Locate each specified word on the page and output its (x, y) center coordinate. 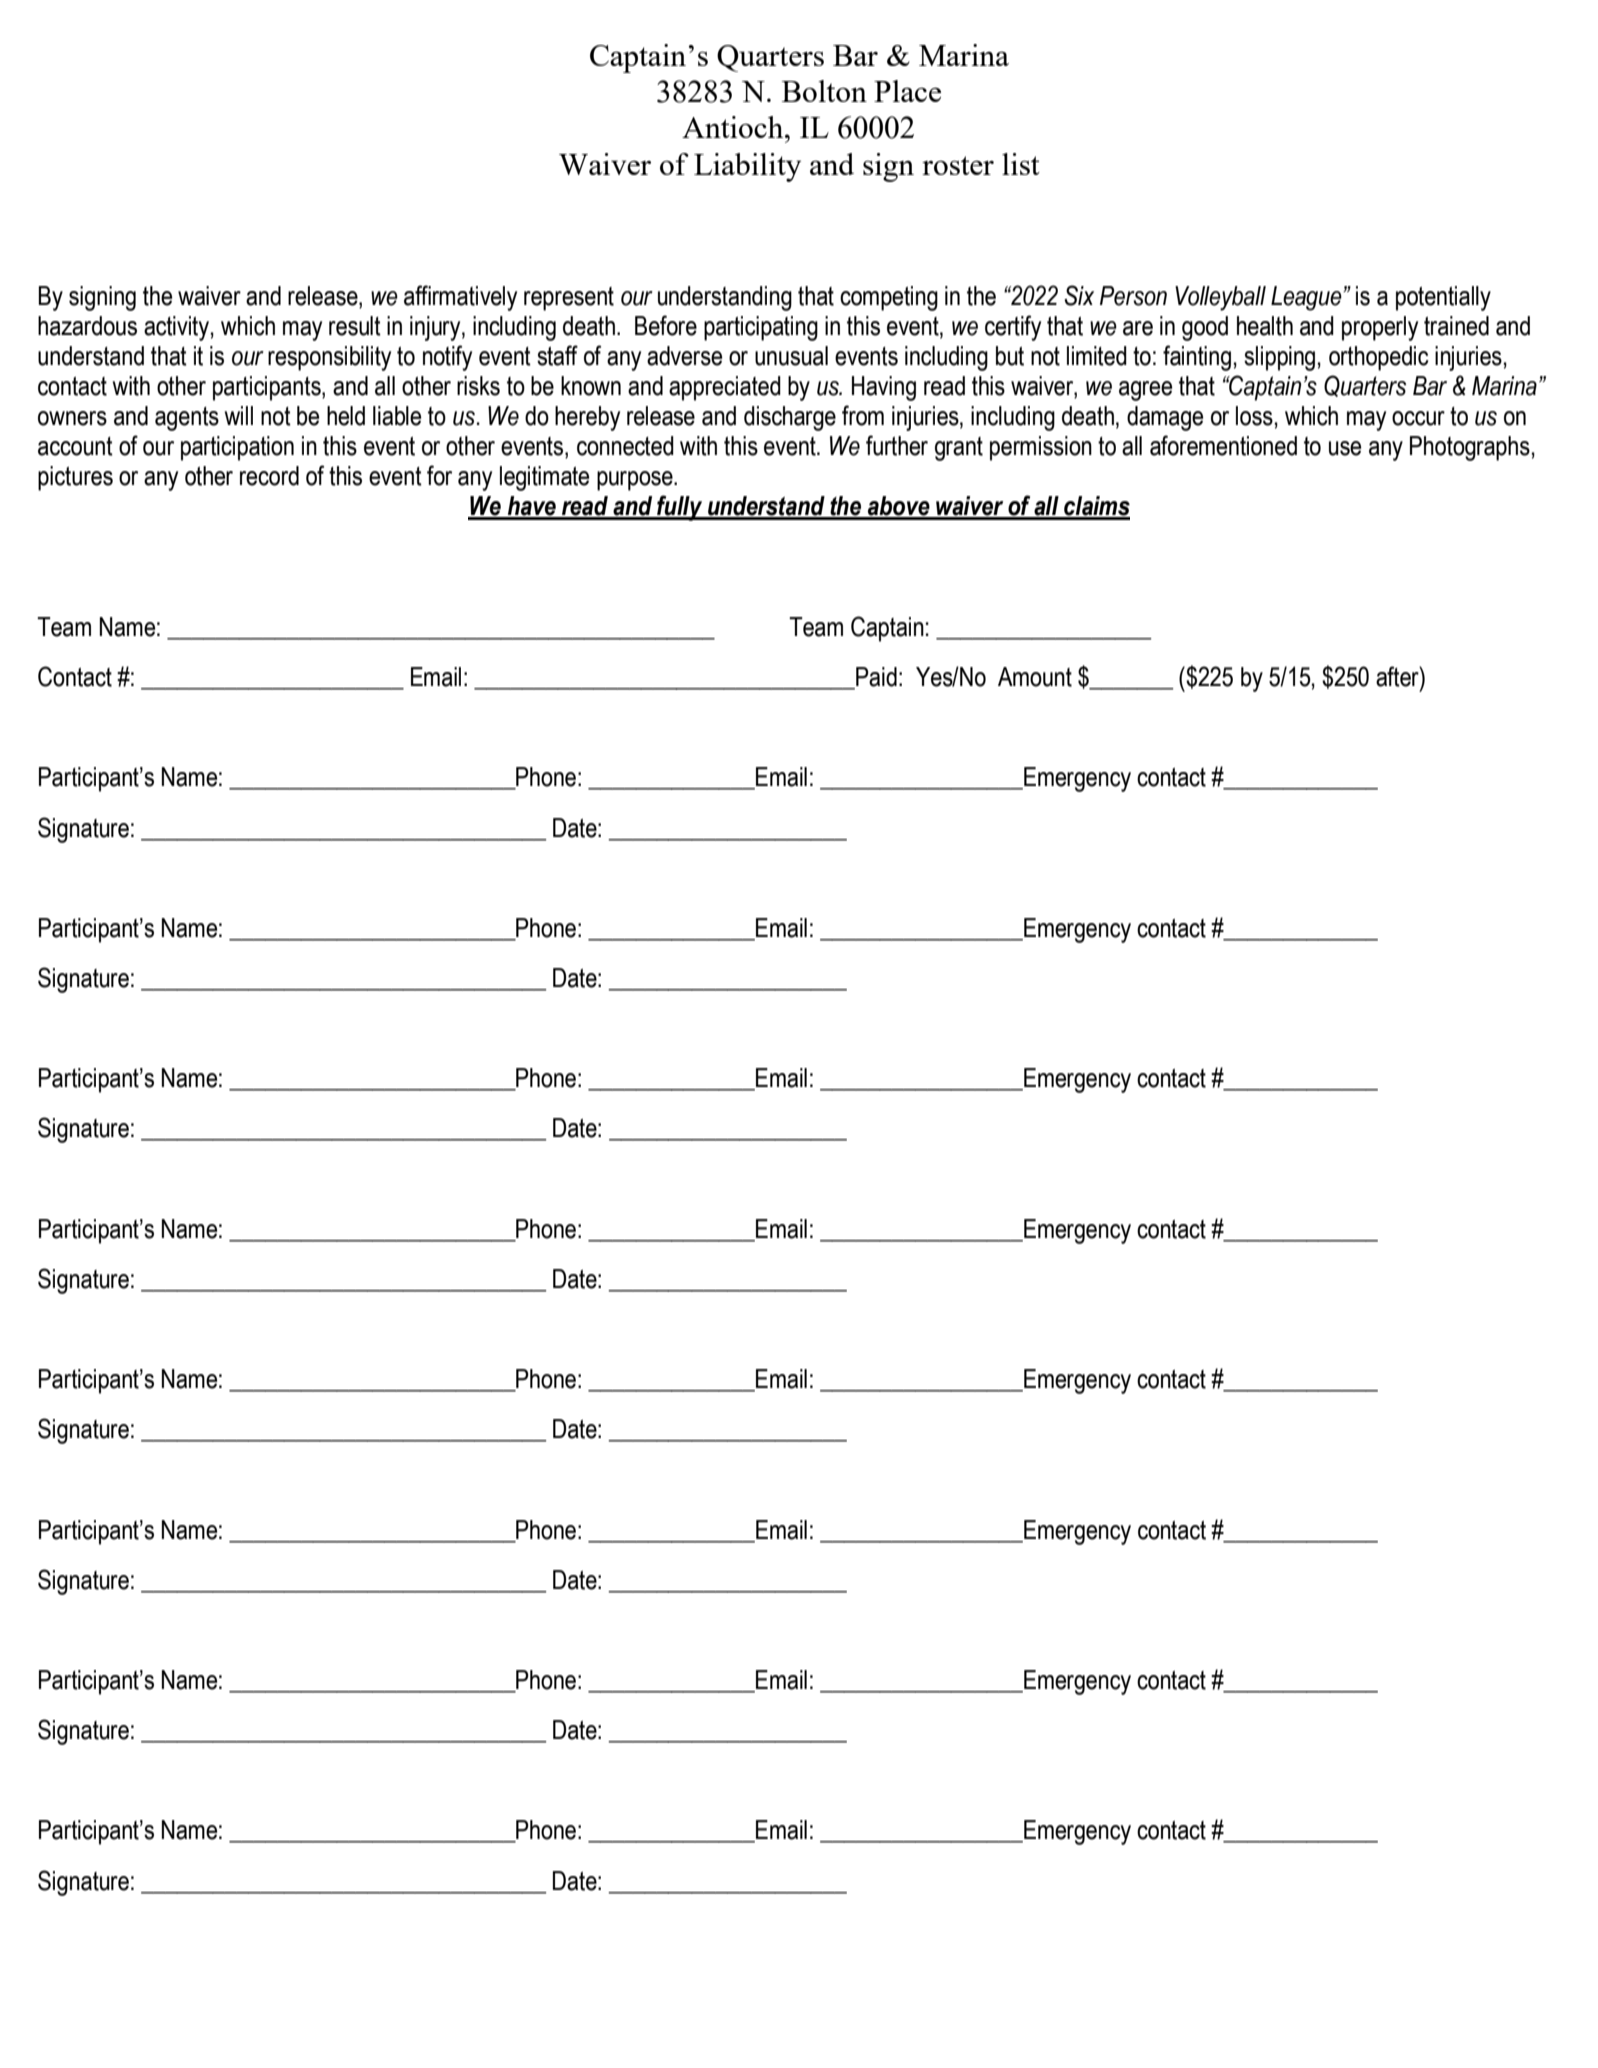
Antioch (734, 127)
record (269, 476)
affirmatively (460, 298)
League (1307, 298)
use (1345, 448)
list (1021, 164)
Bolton (824, 91)
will (239, 415)
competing (889, 298)
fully (680, 508)
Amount (1035, 677)
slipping (1279, 358)
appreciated (725, 388)
